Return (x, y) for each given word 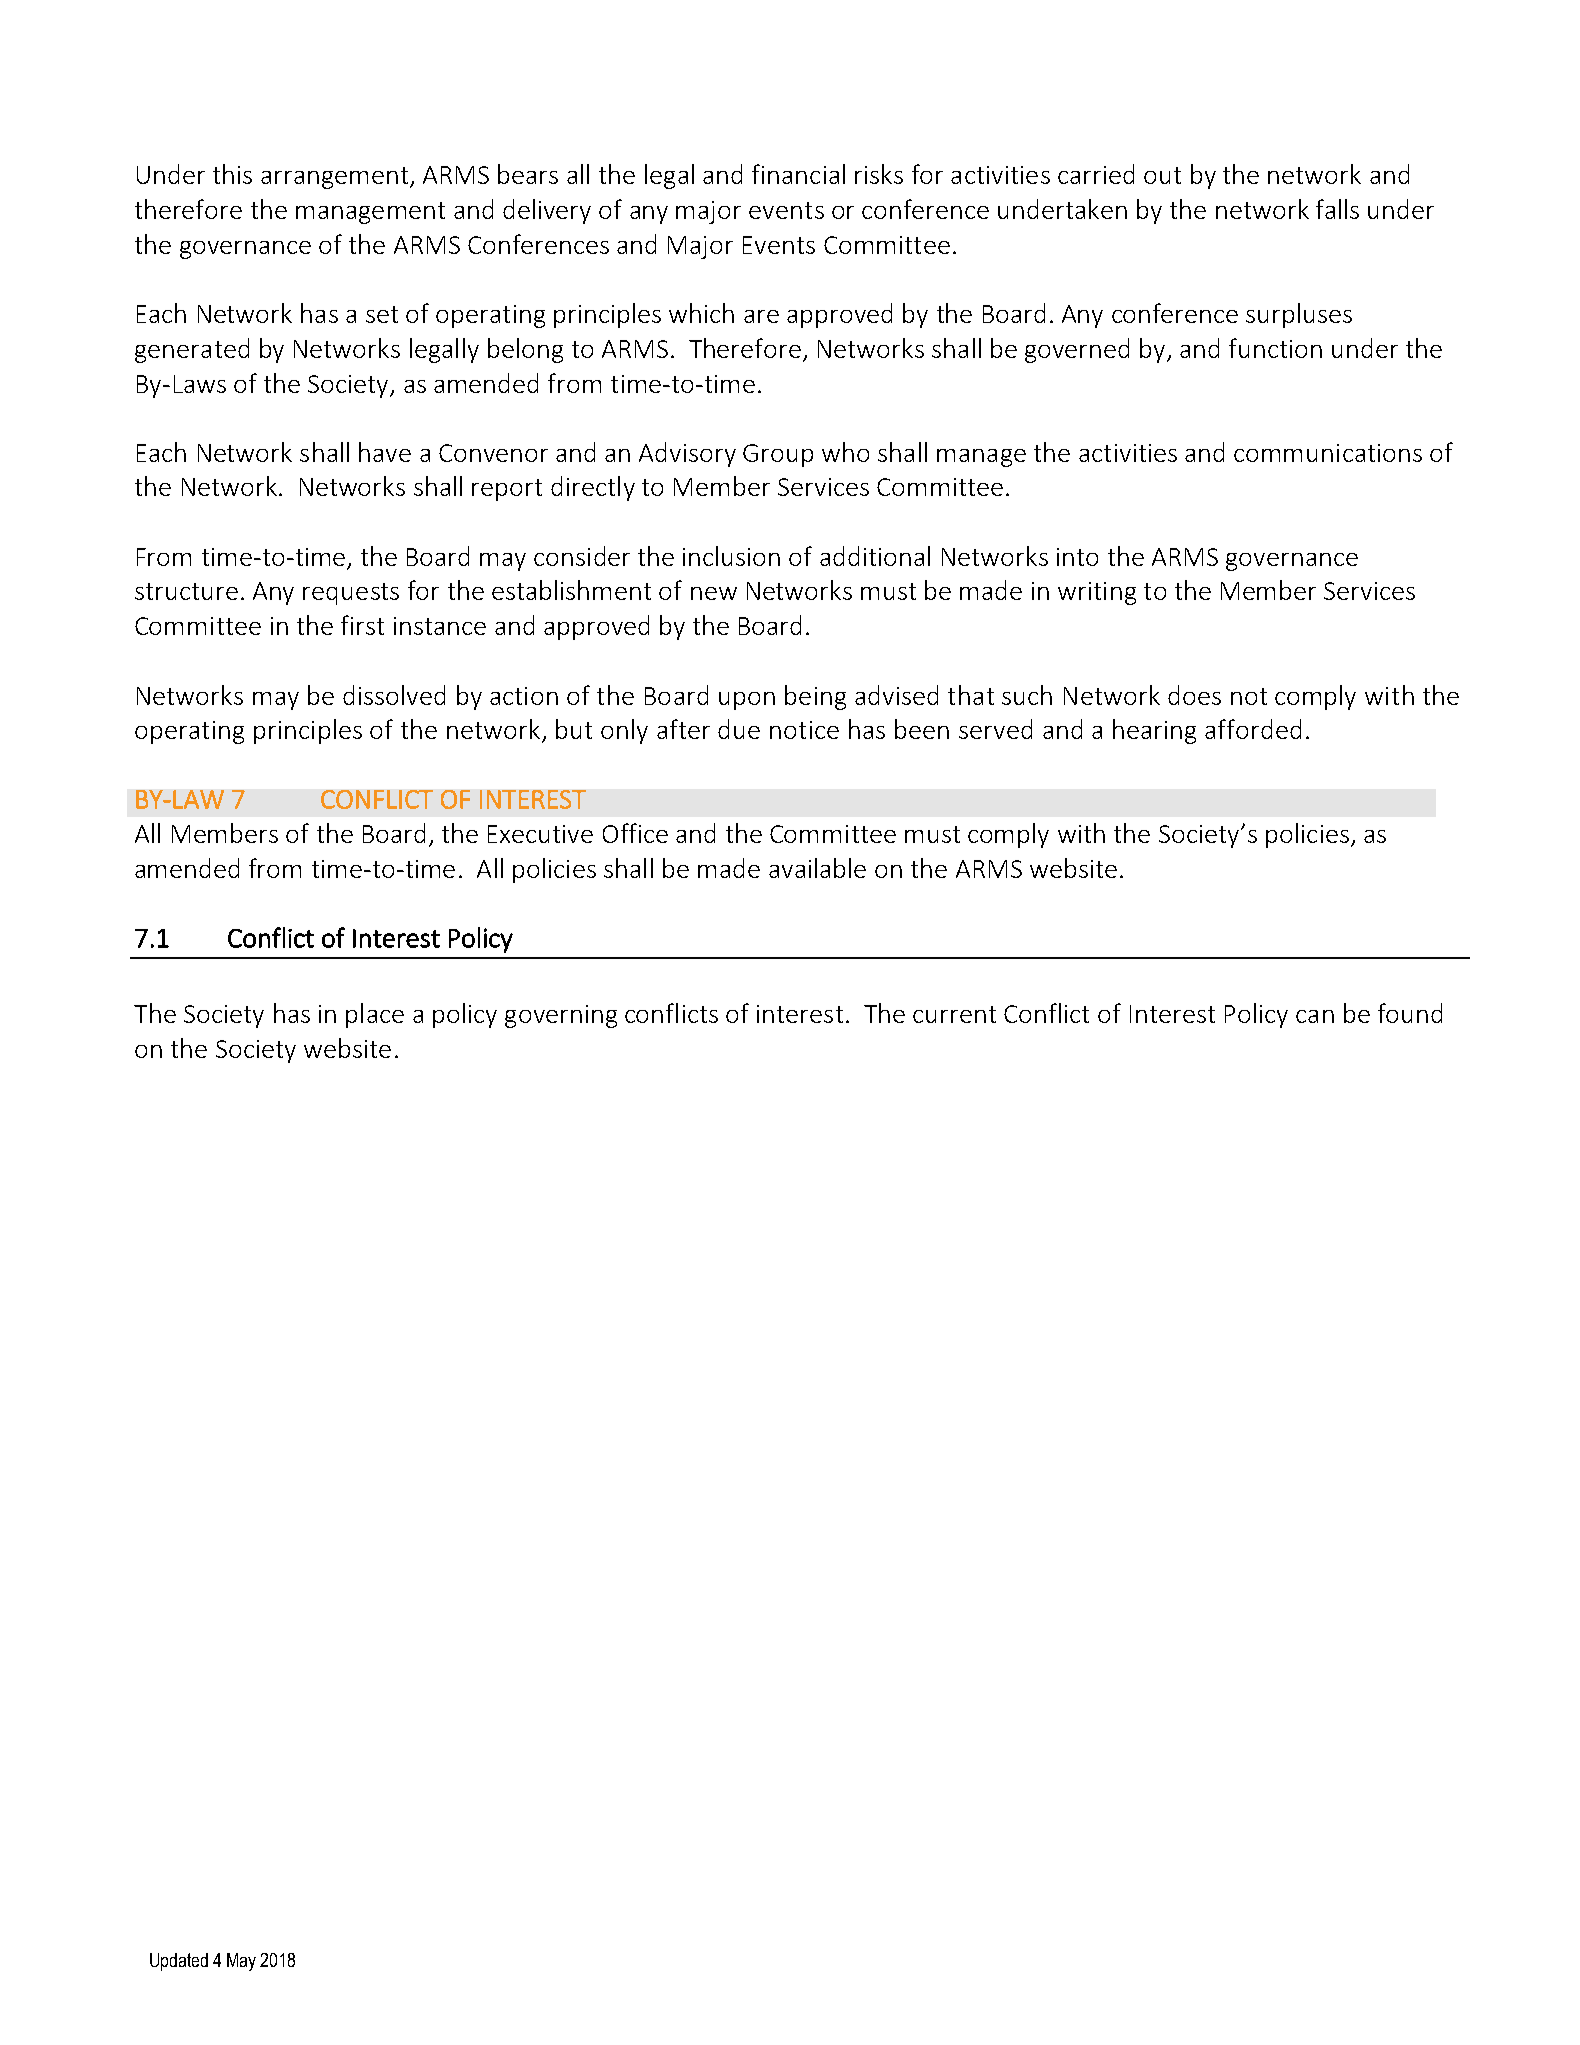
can (1315, 1016)
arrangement (334, 178)
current (954, 1014)
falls (1337, 209)
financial (798, 174)
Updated (179, 1962)
